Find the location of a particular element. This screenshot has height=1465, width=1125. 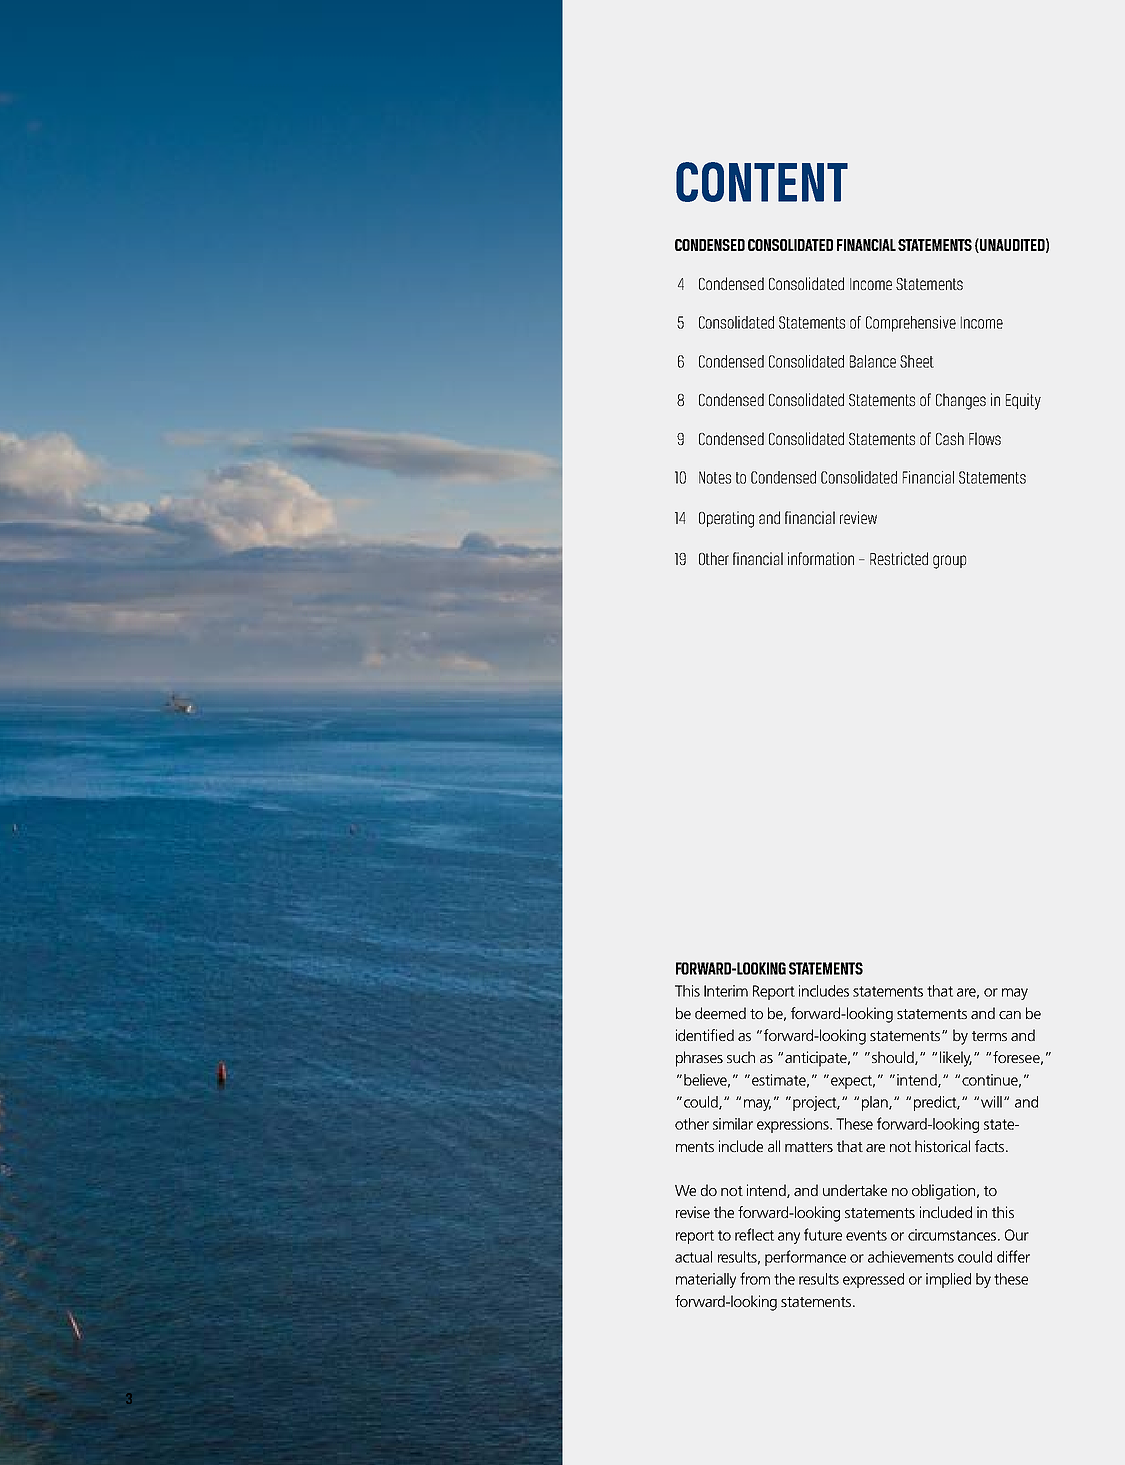

should is located at coordinates (894, 1058).
